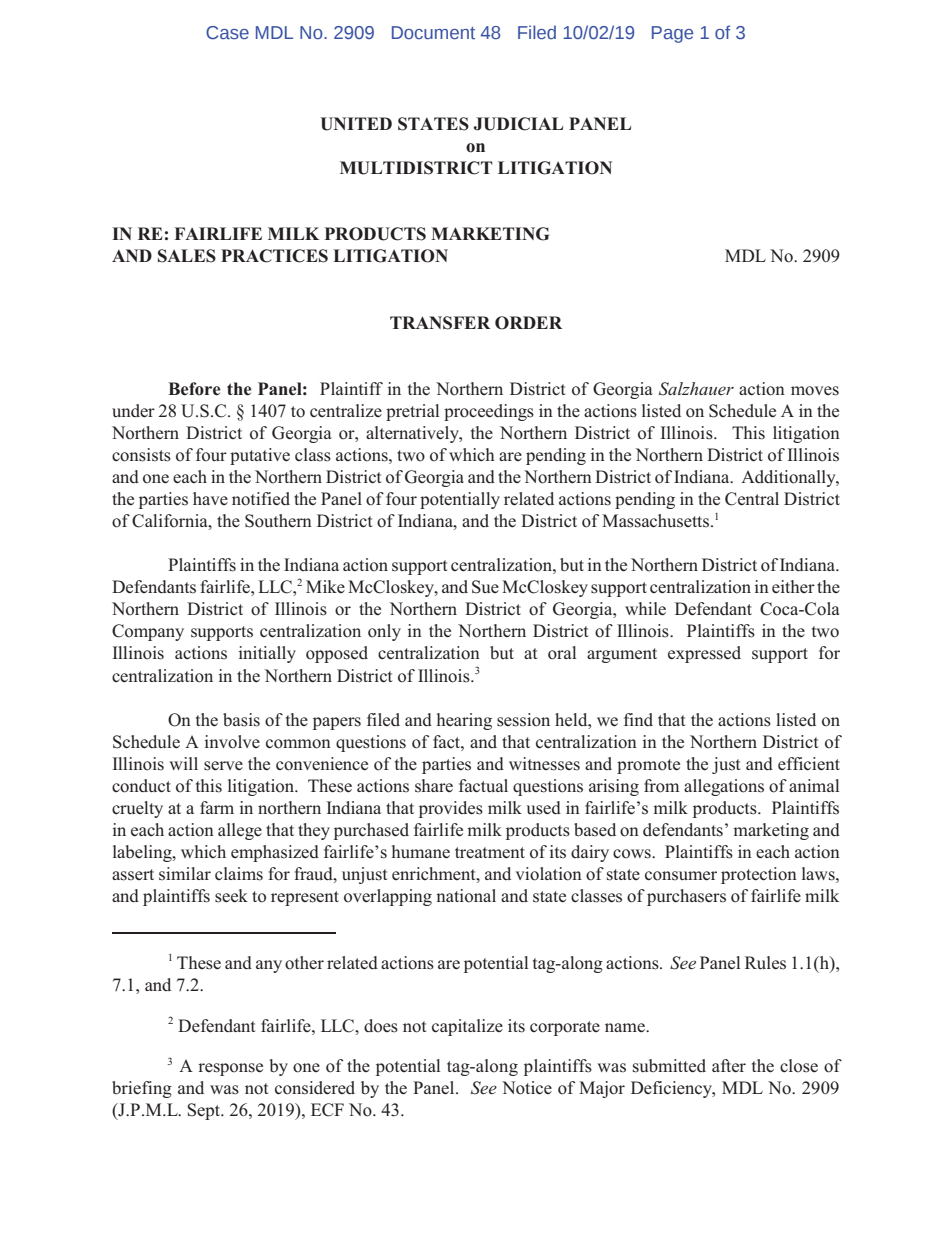 Image resolution: width=952 pixels, height=1233 pixels. Describe the element at coordinates (433, 33) in the document. I see `Document` at that location.
